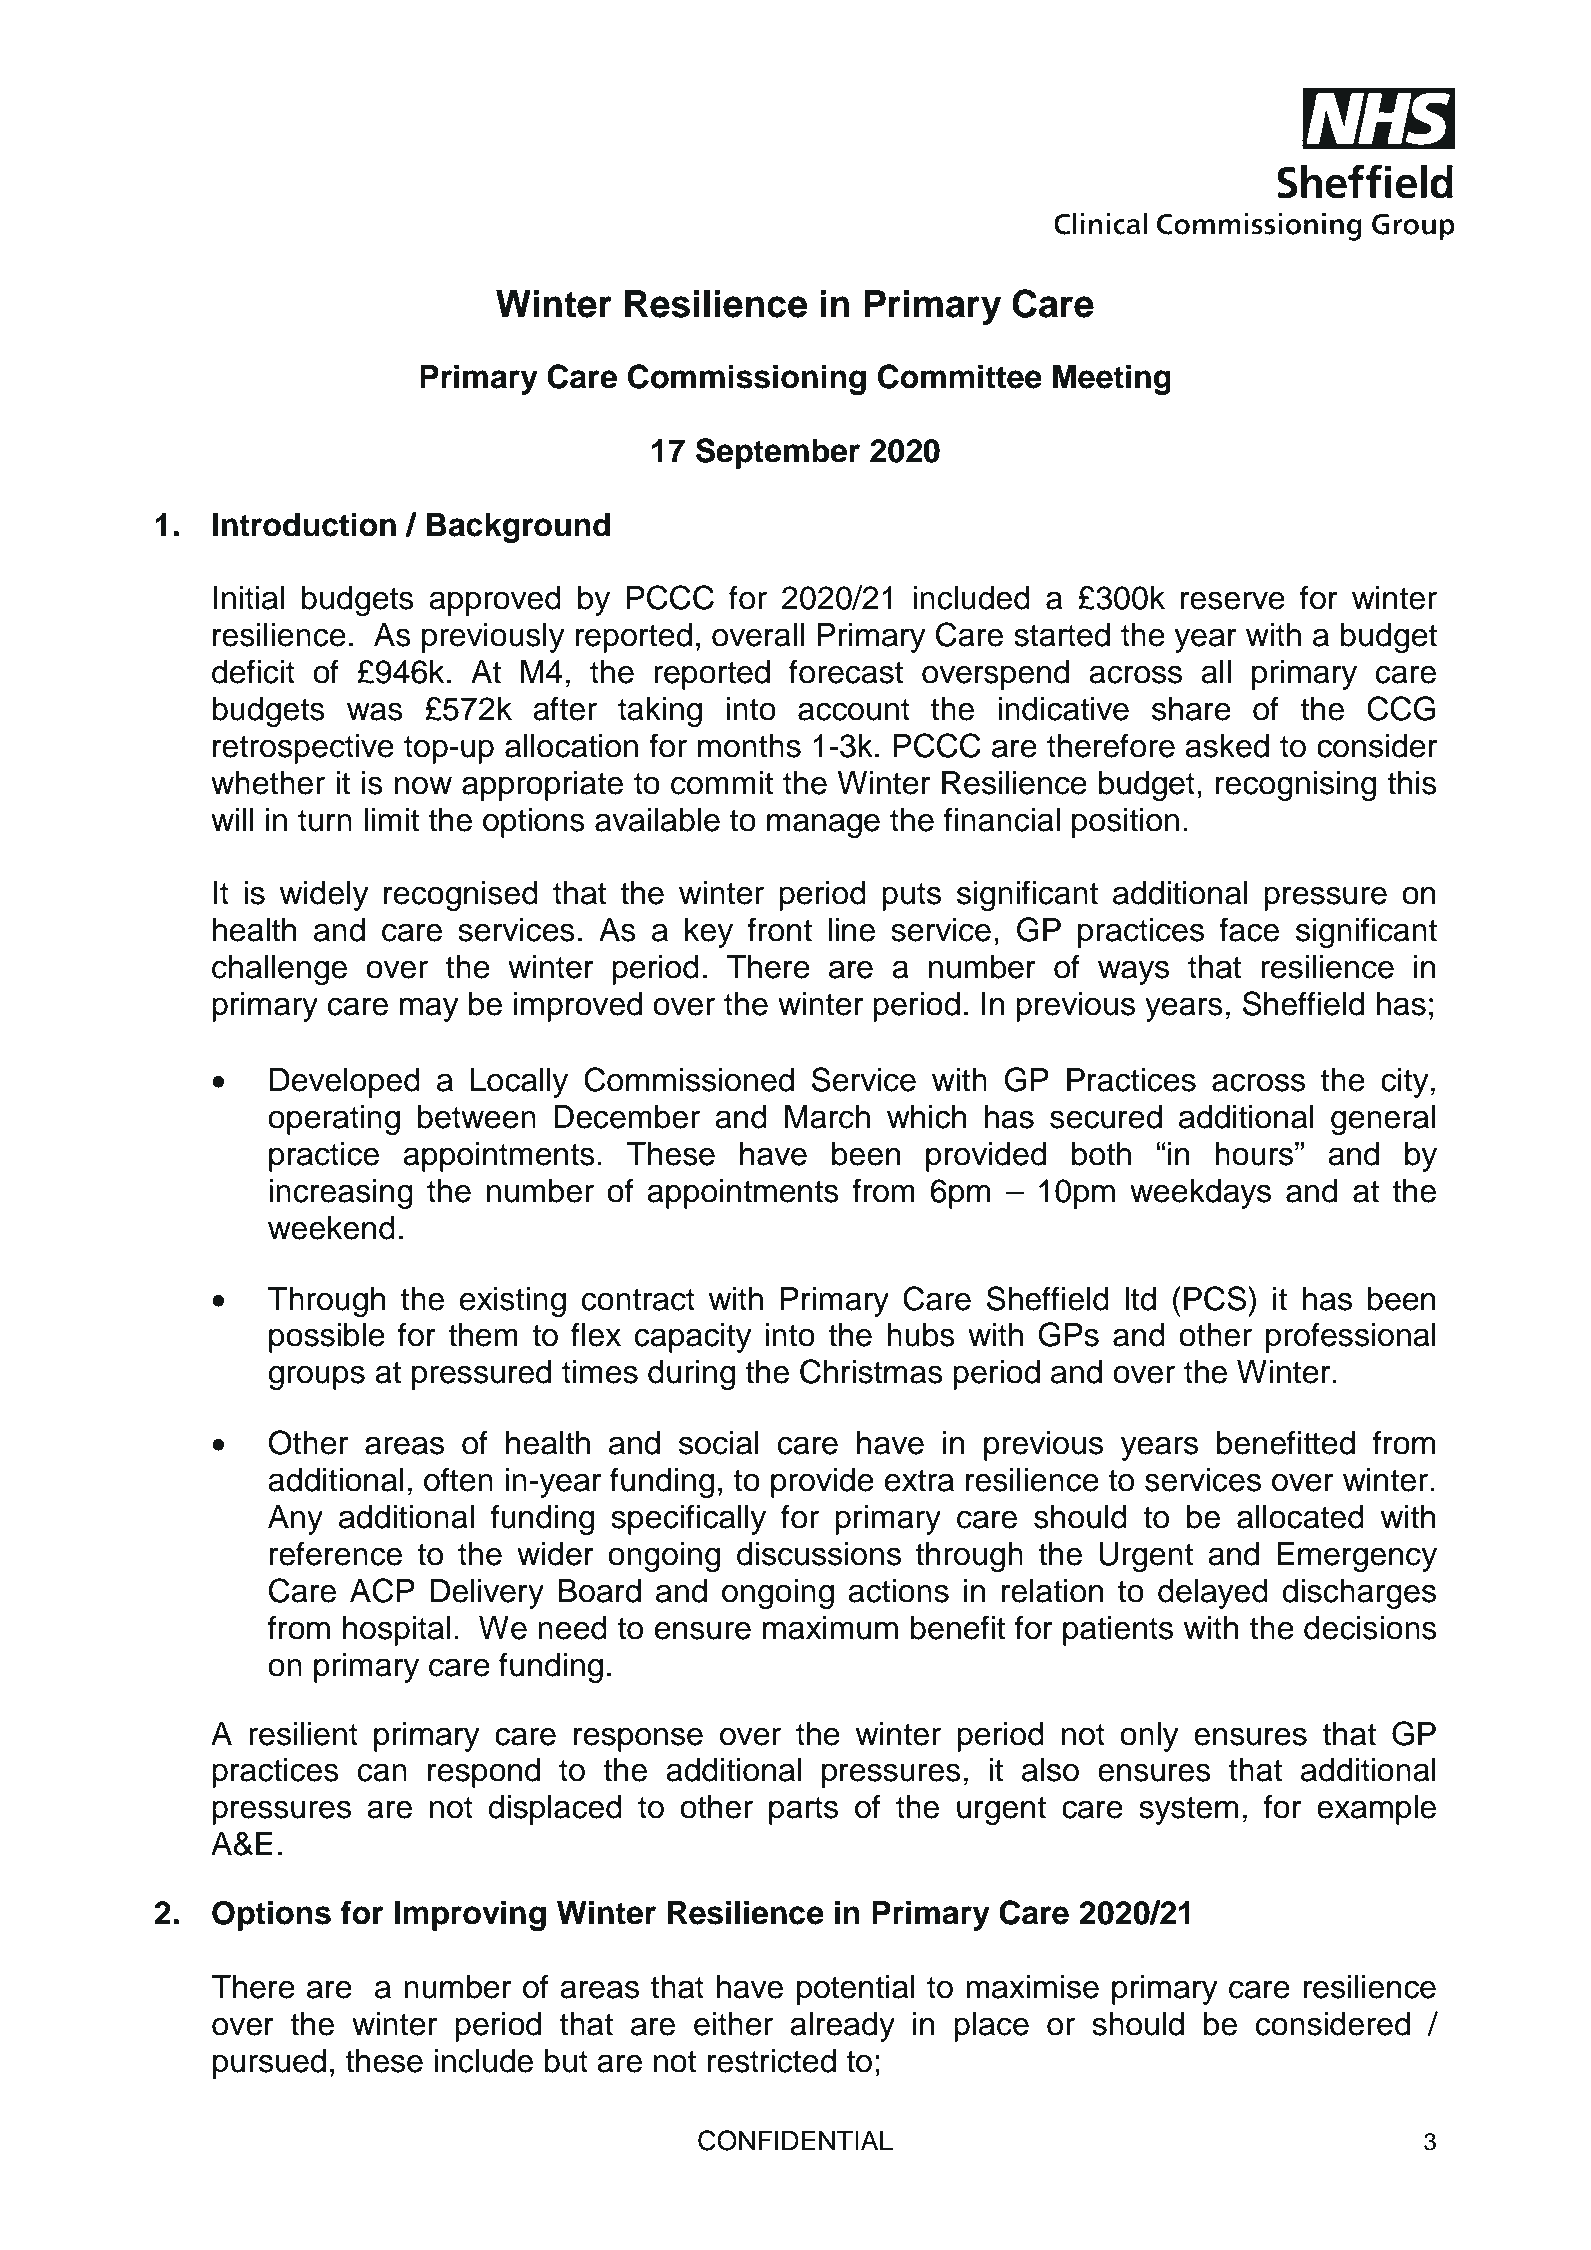 This page has width=1591, height=2250. I want to click on line, so click(851, 930).
